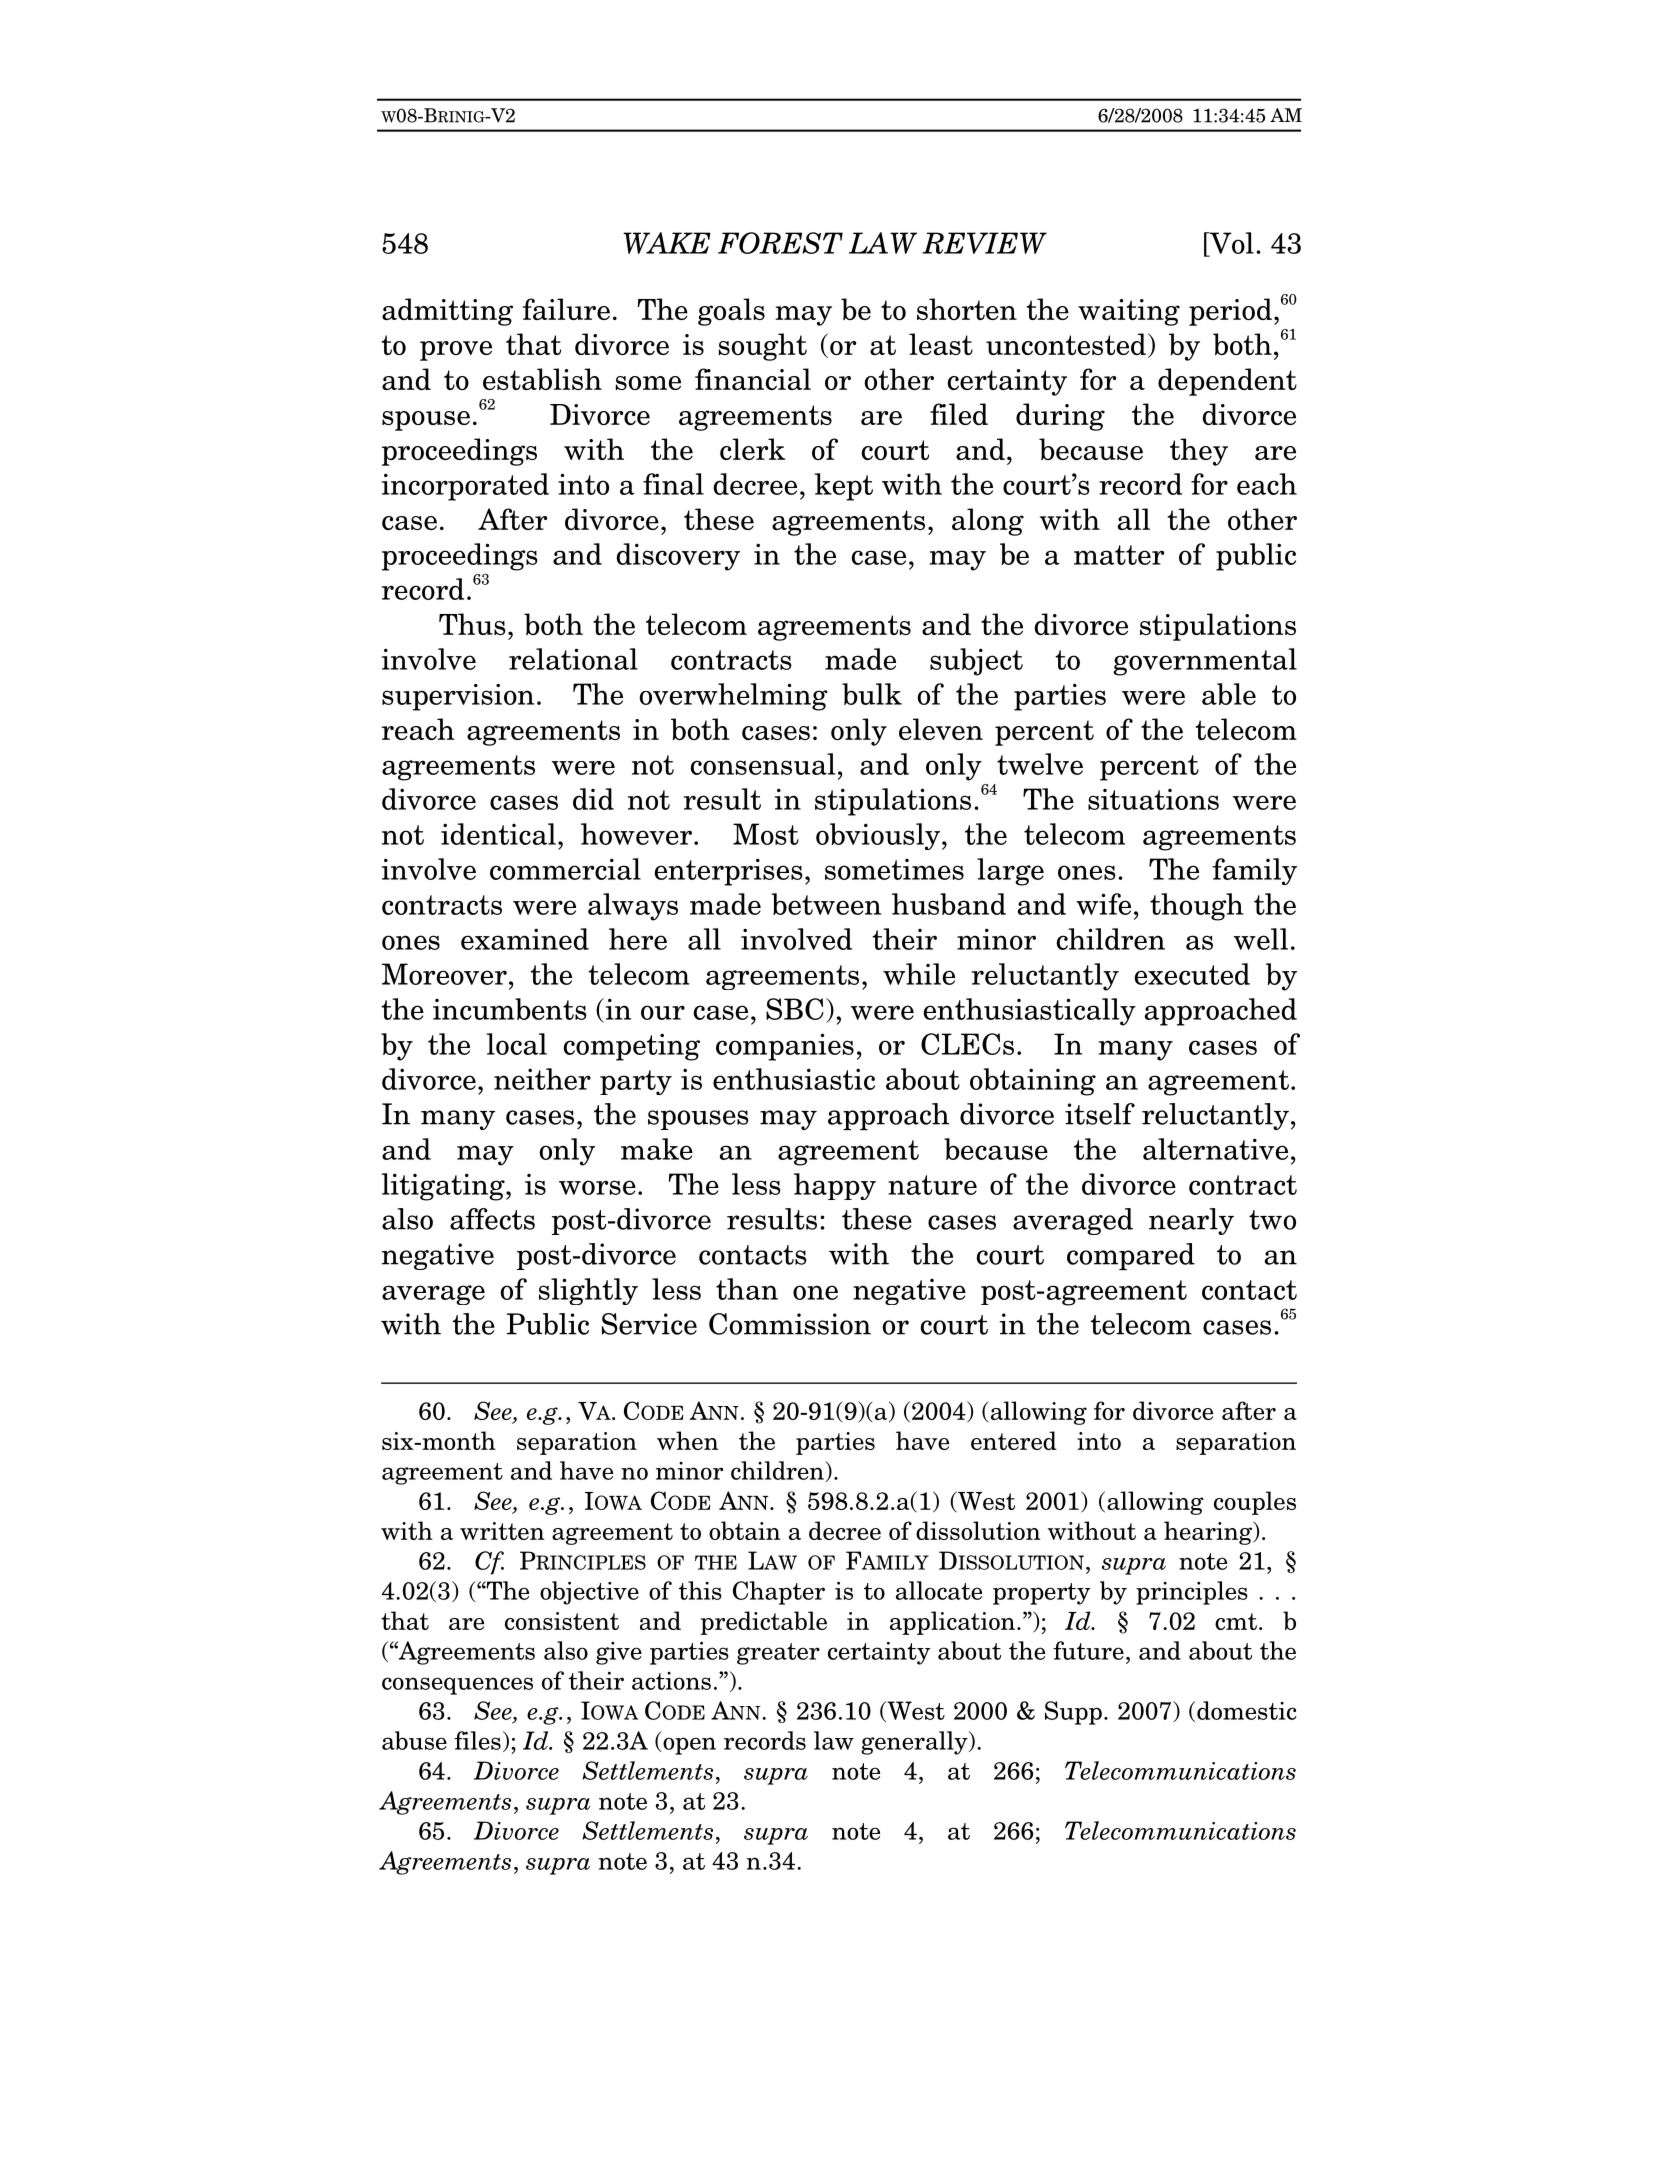  Describe the element at coordinates (1247, 1710) in the document. I see `domestic` at that location.
